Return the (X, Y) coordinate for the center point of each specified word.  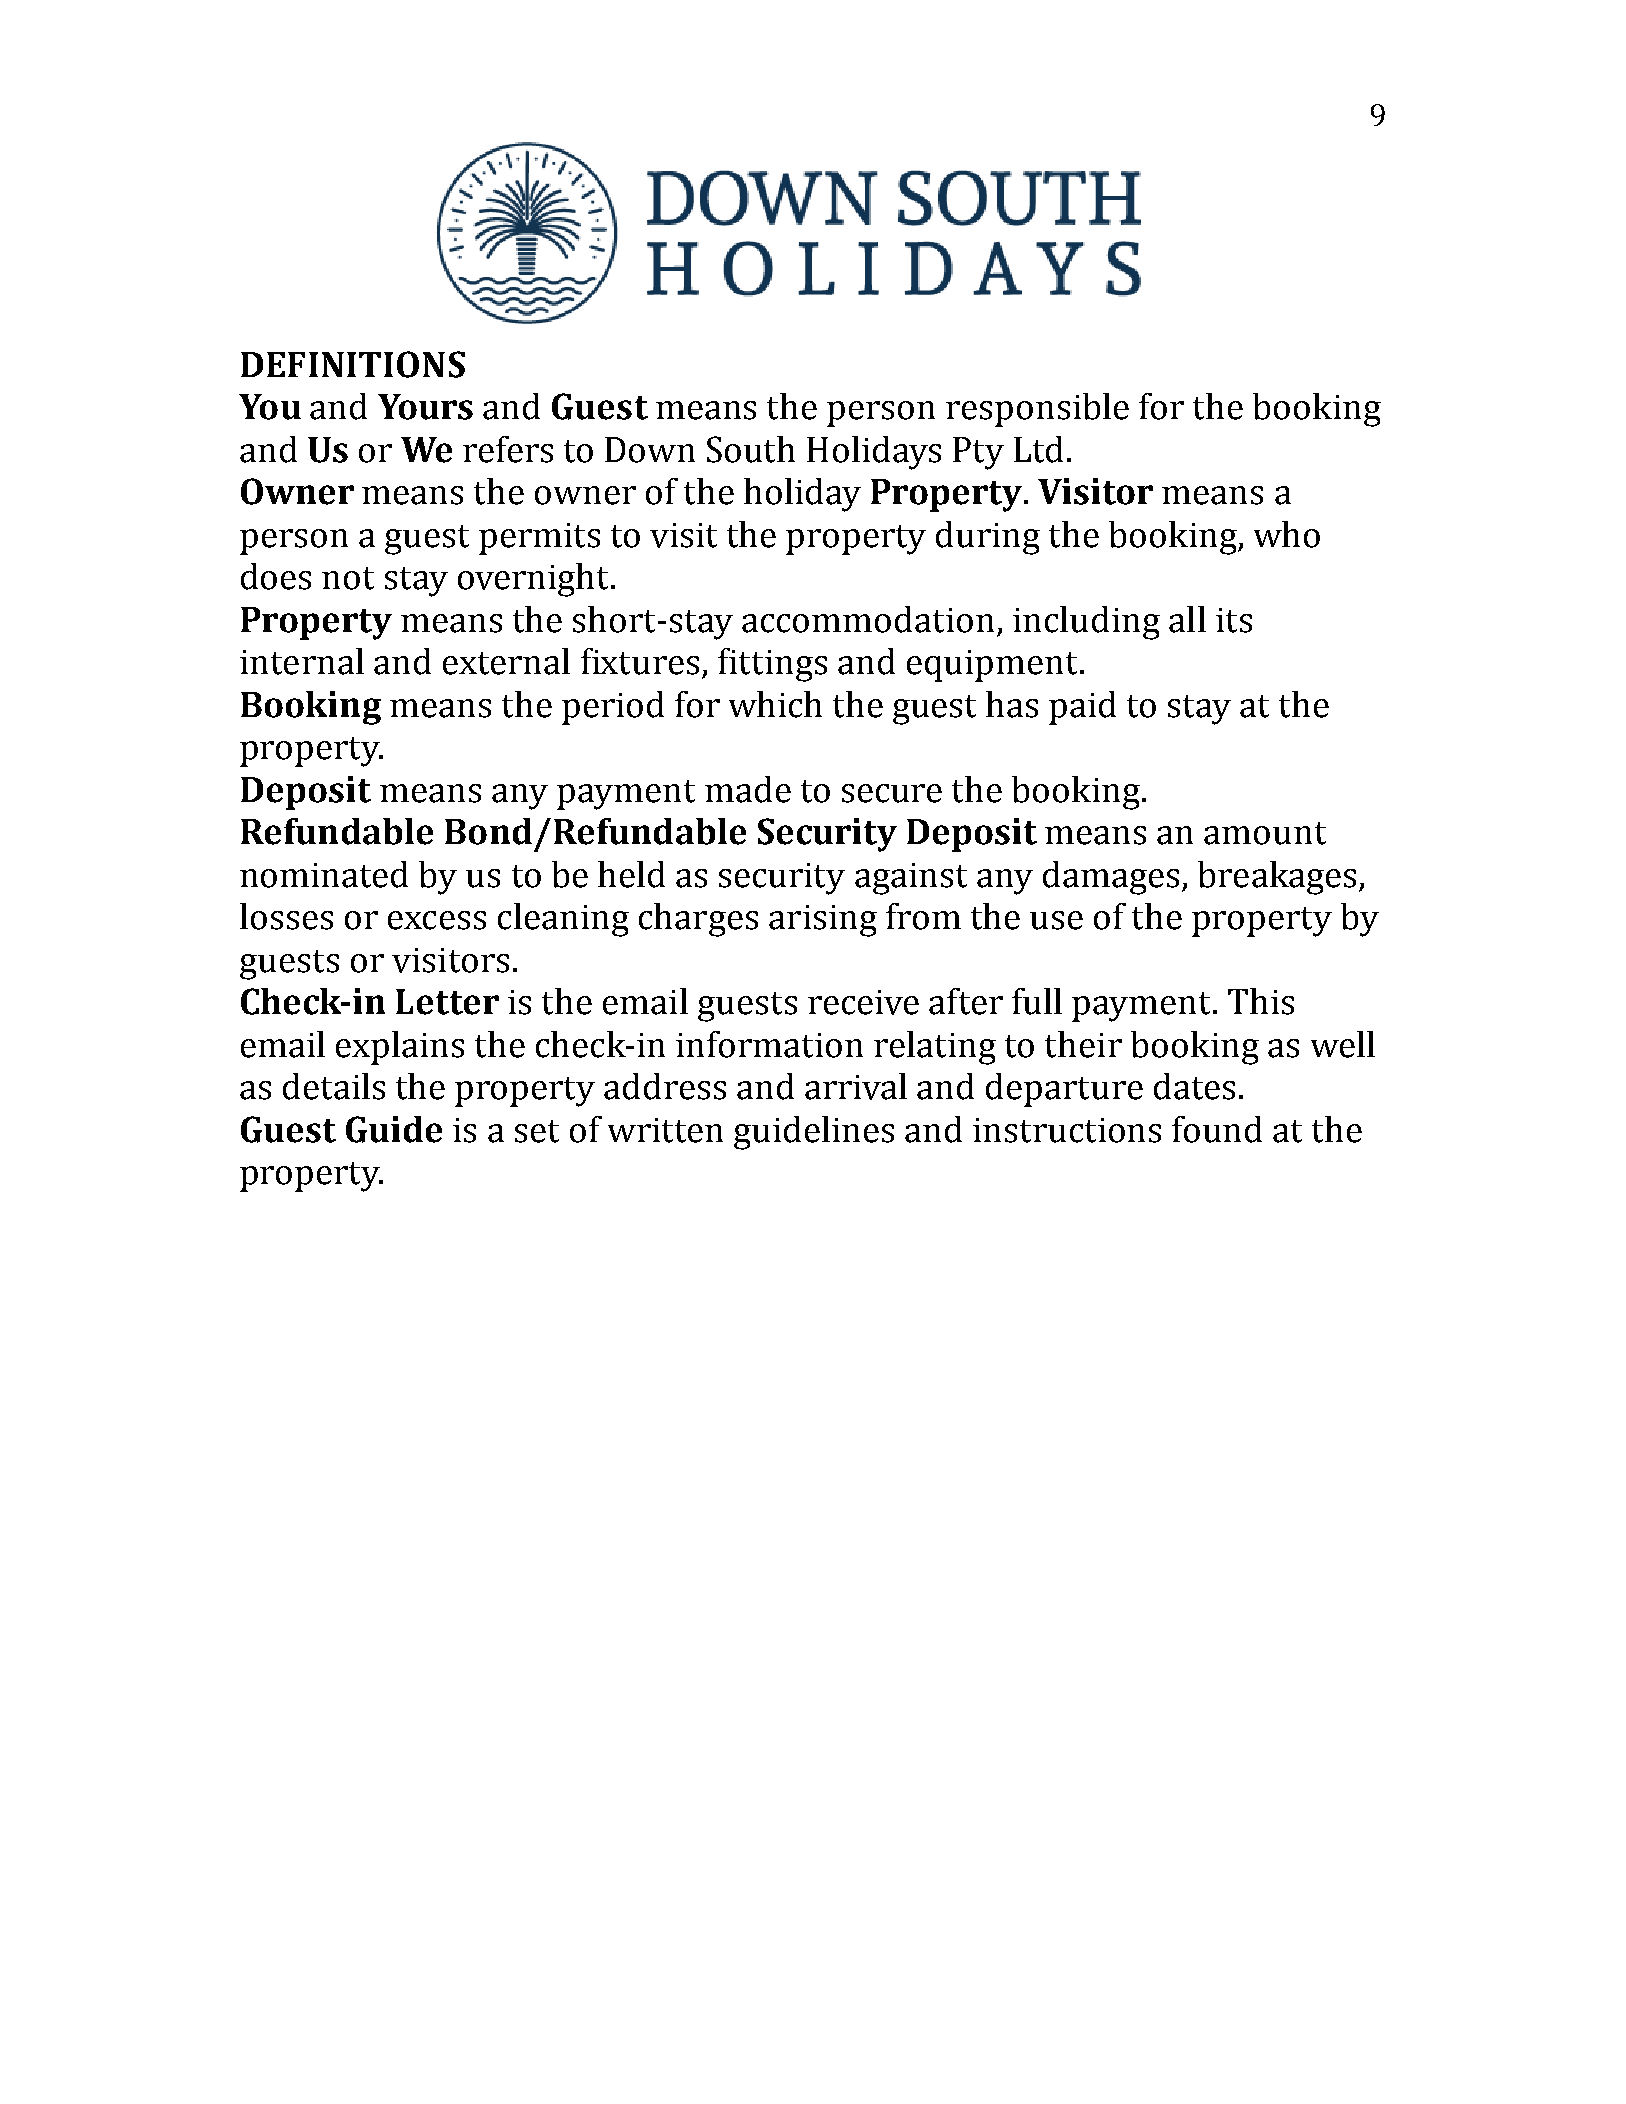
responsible (1037, 410)
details (334, 1086)
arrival (856, 1086)
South (751, 449)
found (1217, 1129)
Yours (425, 407)
